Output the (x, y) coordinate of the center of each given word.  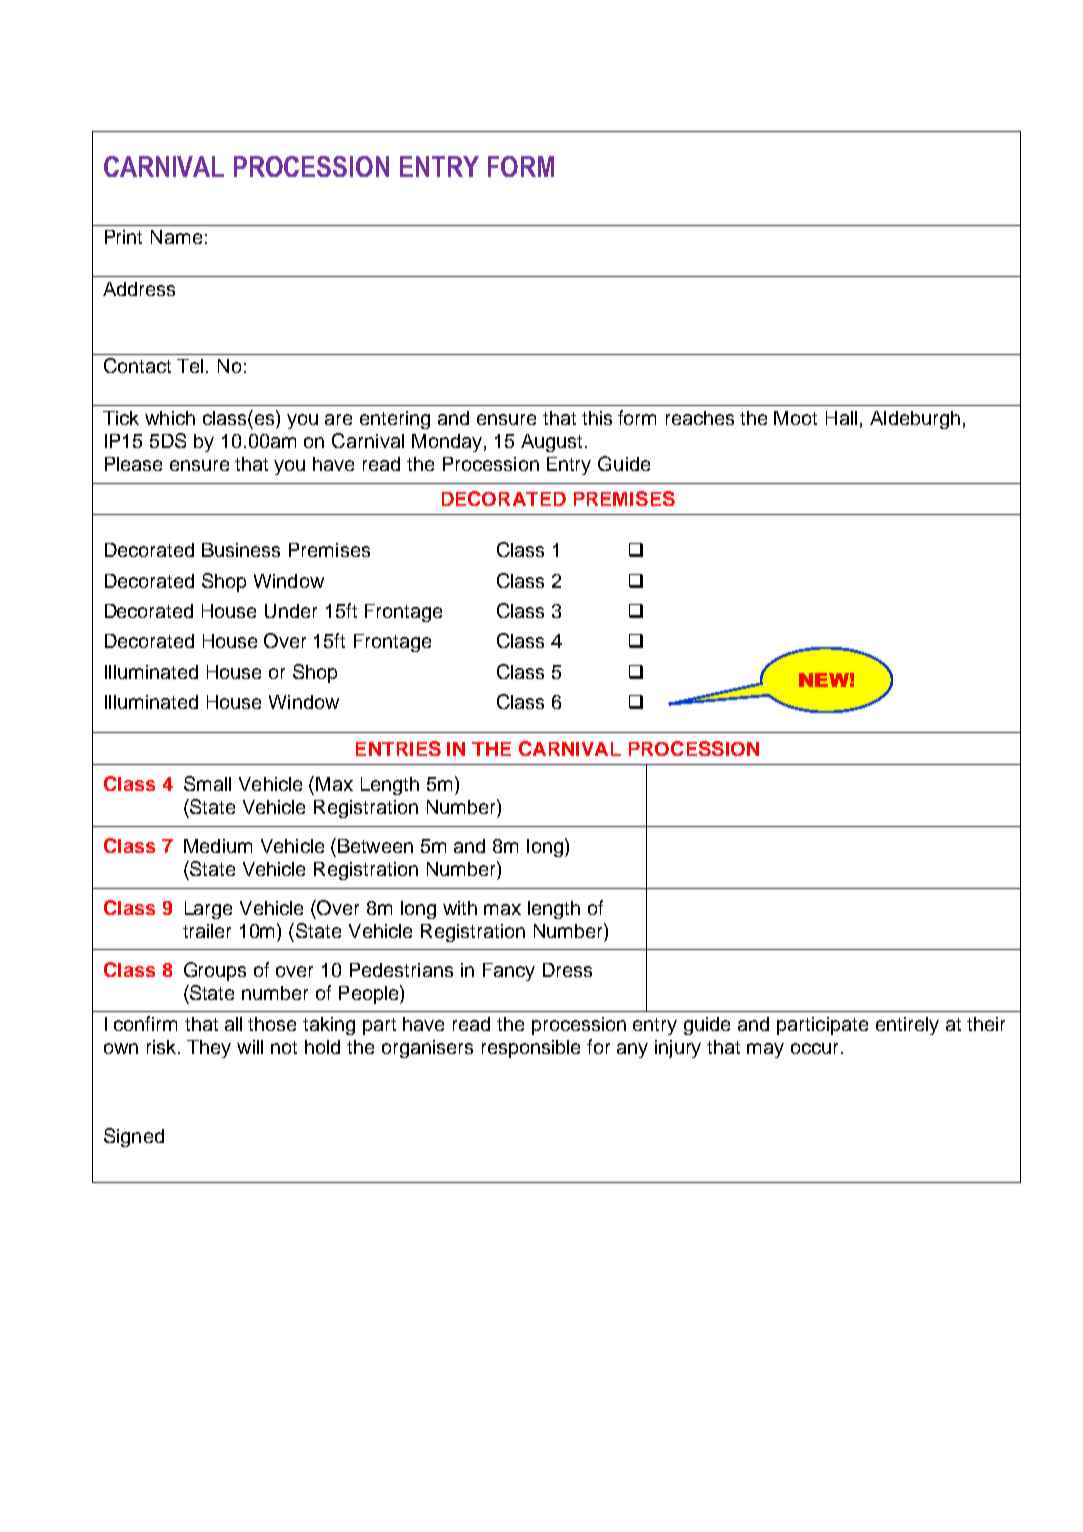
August (551, 443)
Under (291, 611)
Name (176, 237)
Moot (795, 418)
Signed (134, 1137)
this (597, 418)
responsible (531, 1049)
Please (133, 464)
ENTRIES (398, 748)
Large (208, 910)
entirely (907, 1026)
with (460, 908)
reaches (700, 418)
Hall (841, 418)
